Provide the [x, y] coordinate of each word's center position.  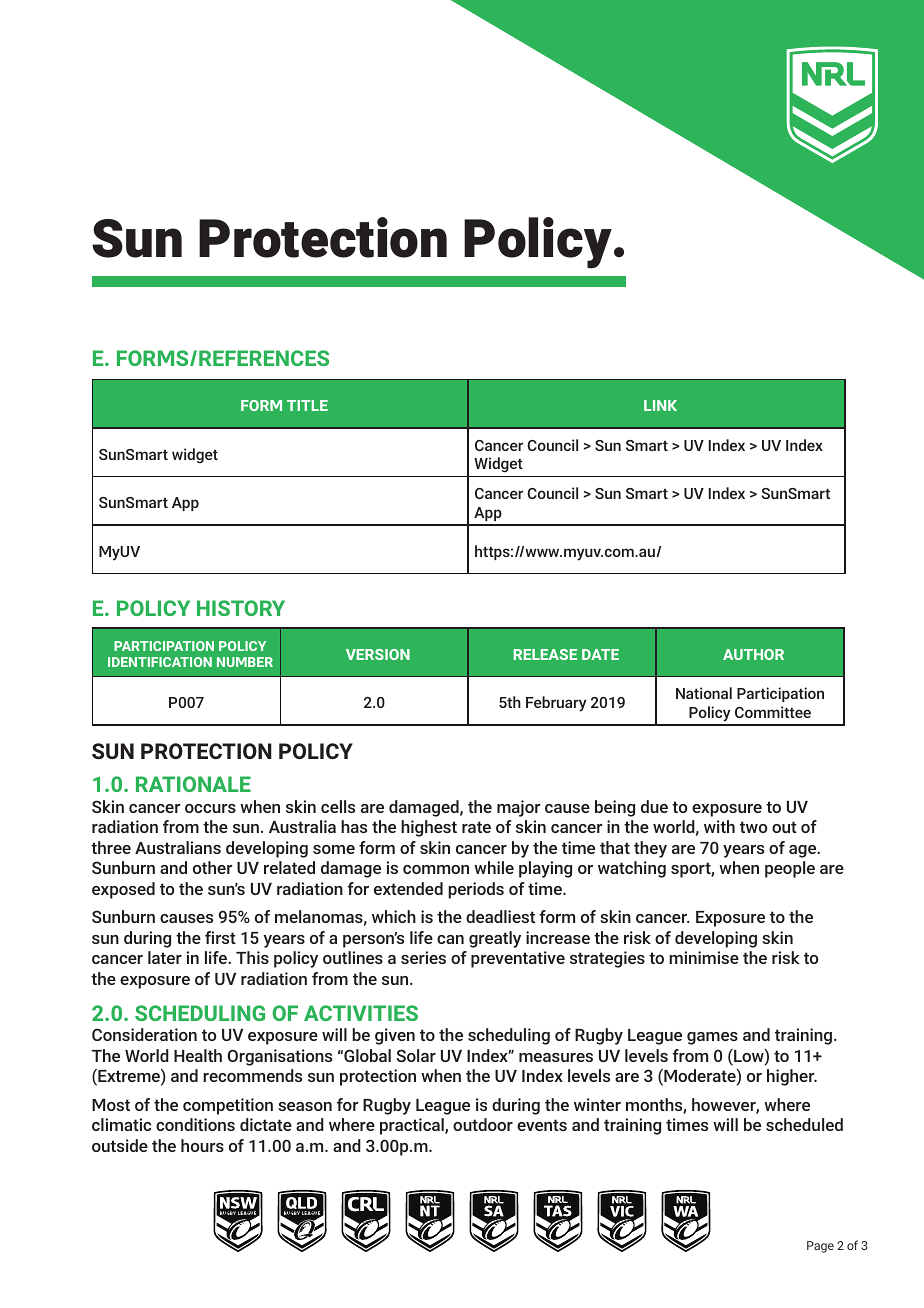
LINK [660, 405]
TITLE [307, 405]
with [719, 826]
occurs [210, 808]
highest [429, 828]
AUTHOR [753, 654]
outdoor [483, 1124]
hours [202, 1145]
